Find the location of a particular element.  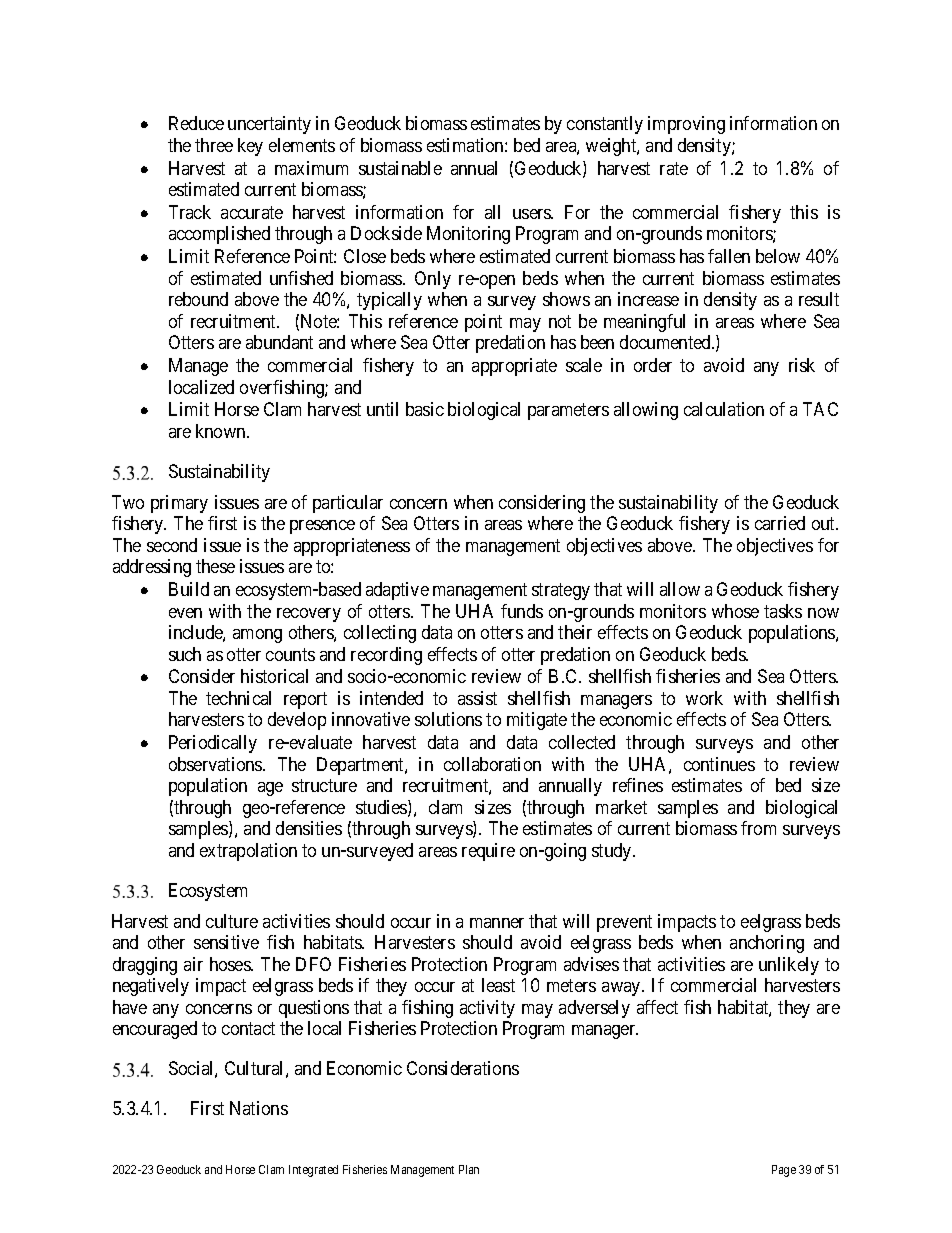

such is located at coordinates (185, 654).
